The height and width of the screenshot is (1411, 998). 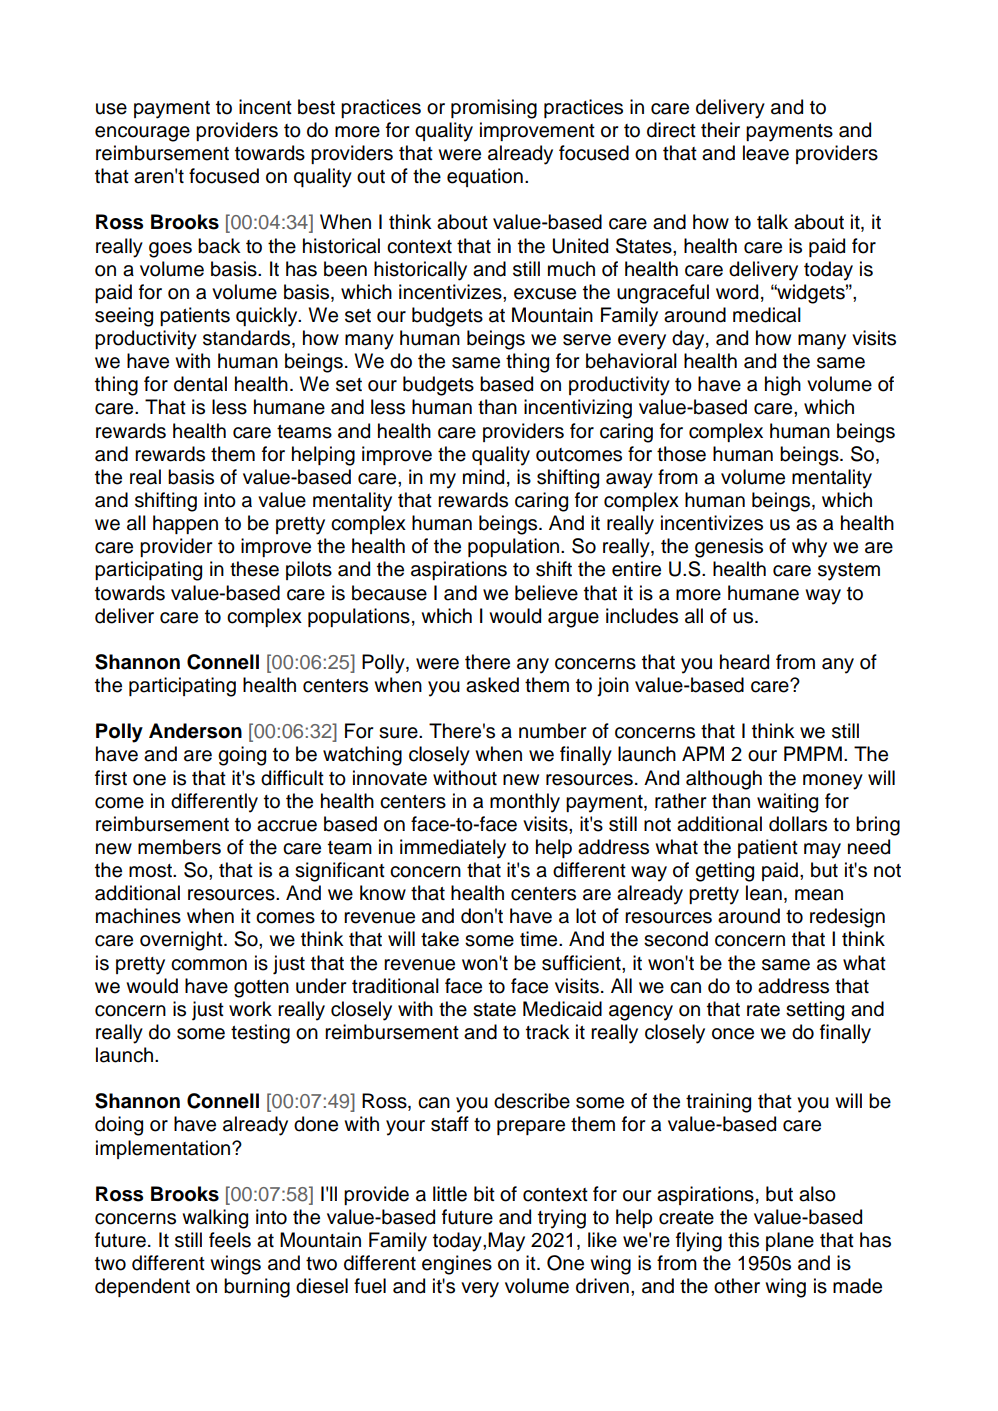 I want to click on encourage, so click(x=142, y=134).
